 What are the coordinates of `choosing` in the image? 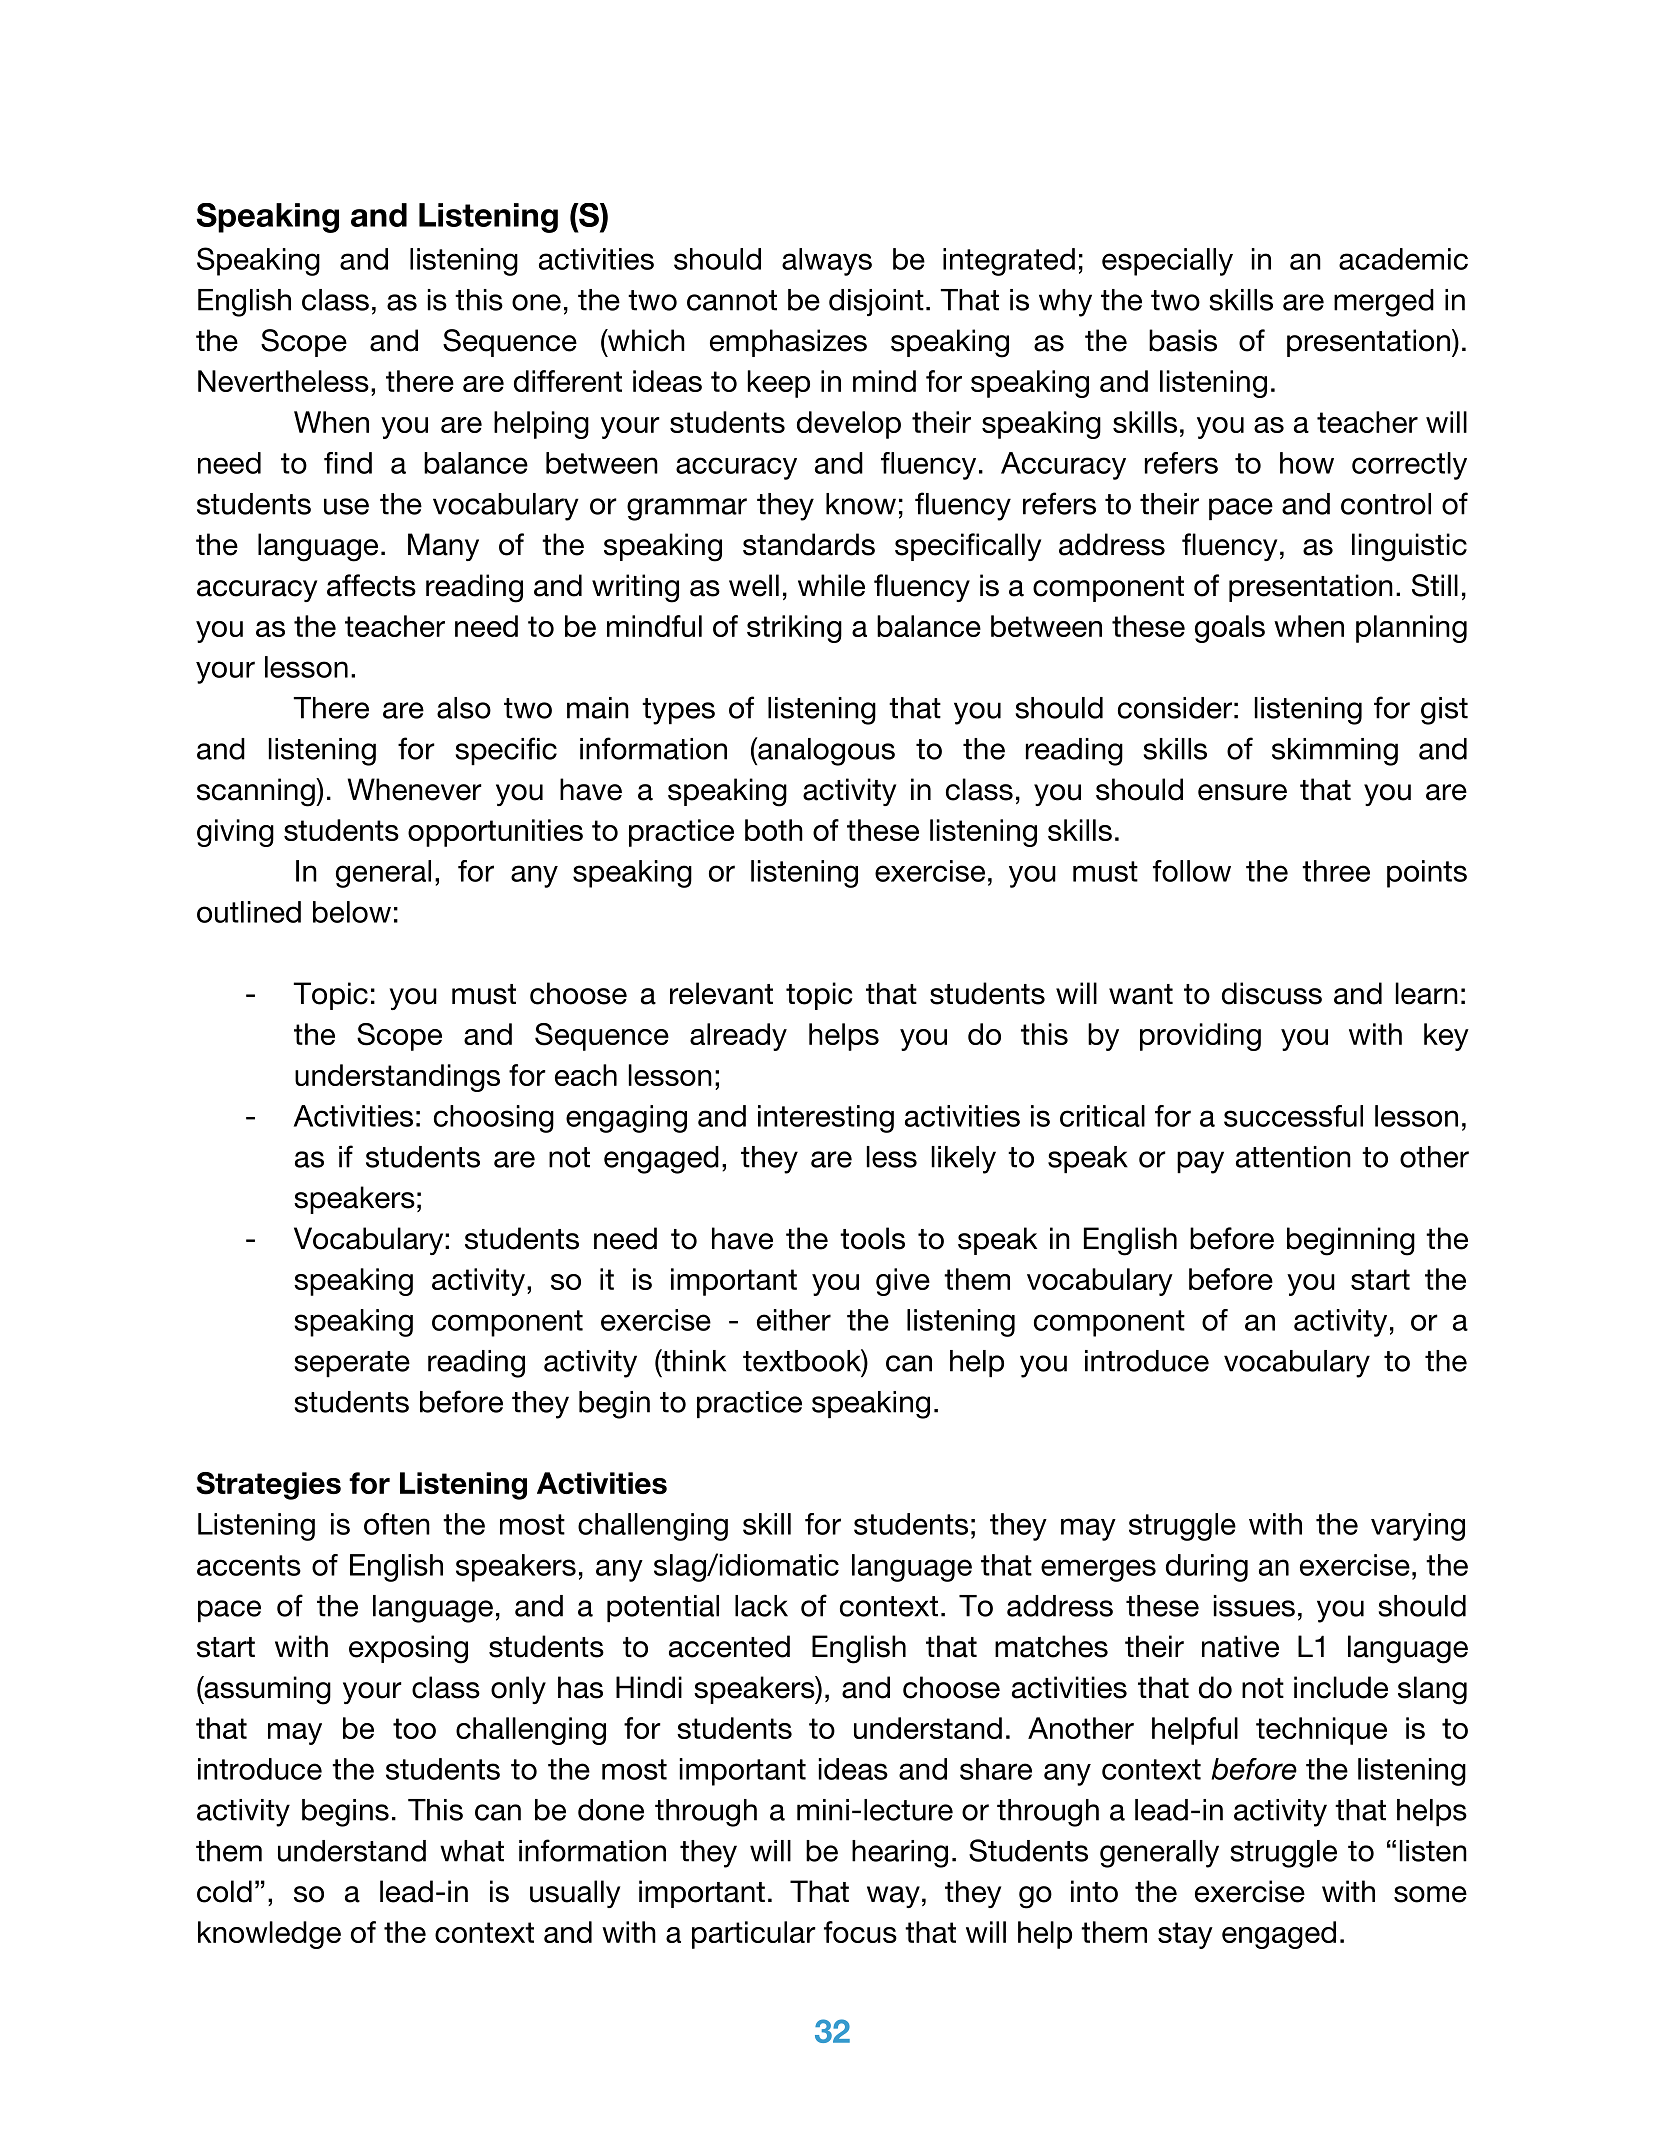 It's located at (494, 1119).
